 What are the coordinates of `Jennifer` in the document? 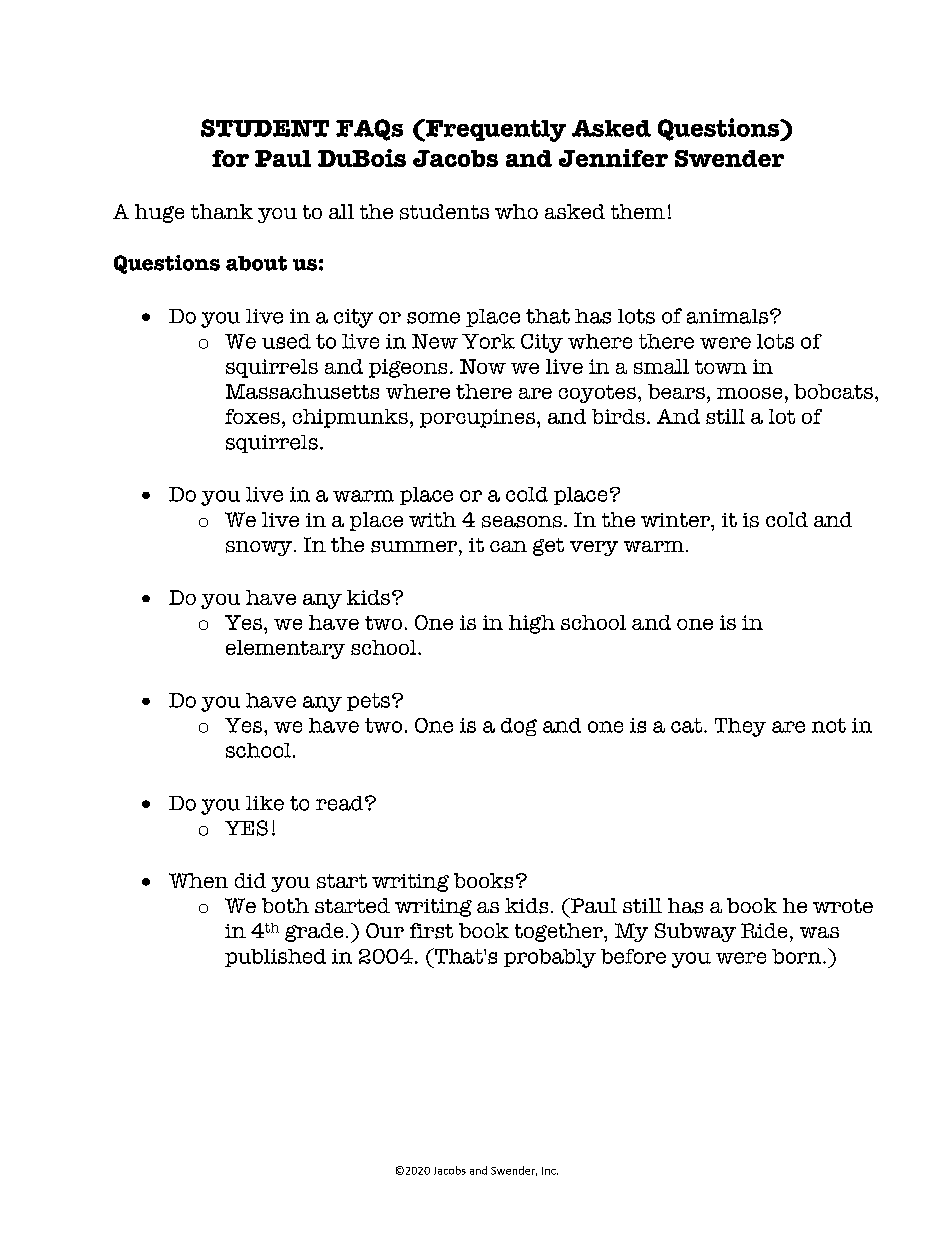 It's located at (613, 158).
